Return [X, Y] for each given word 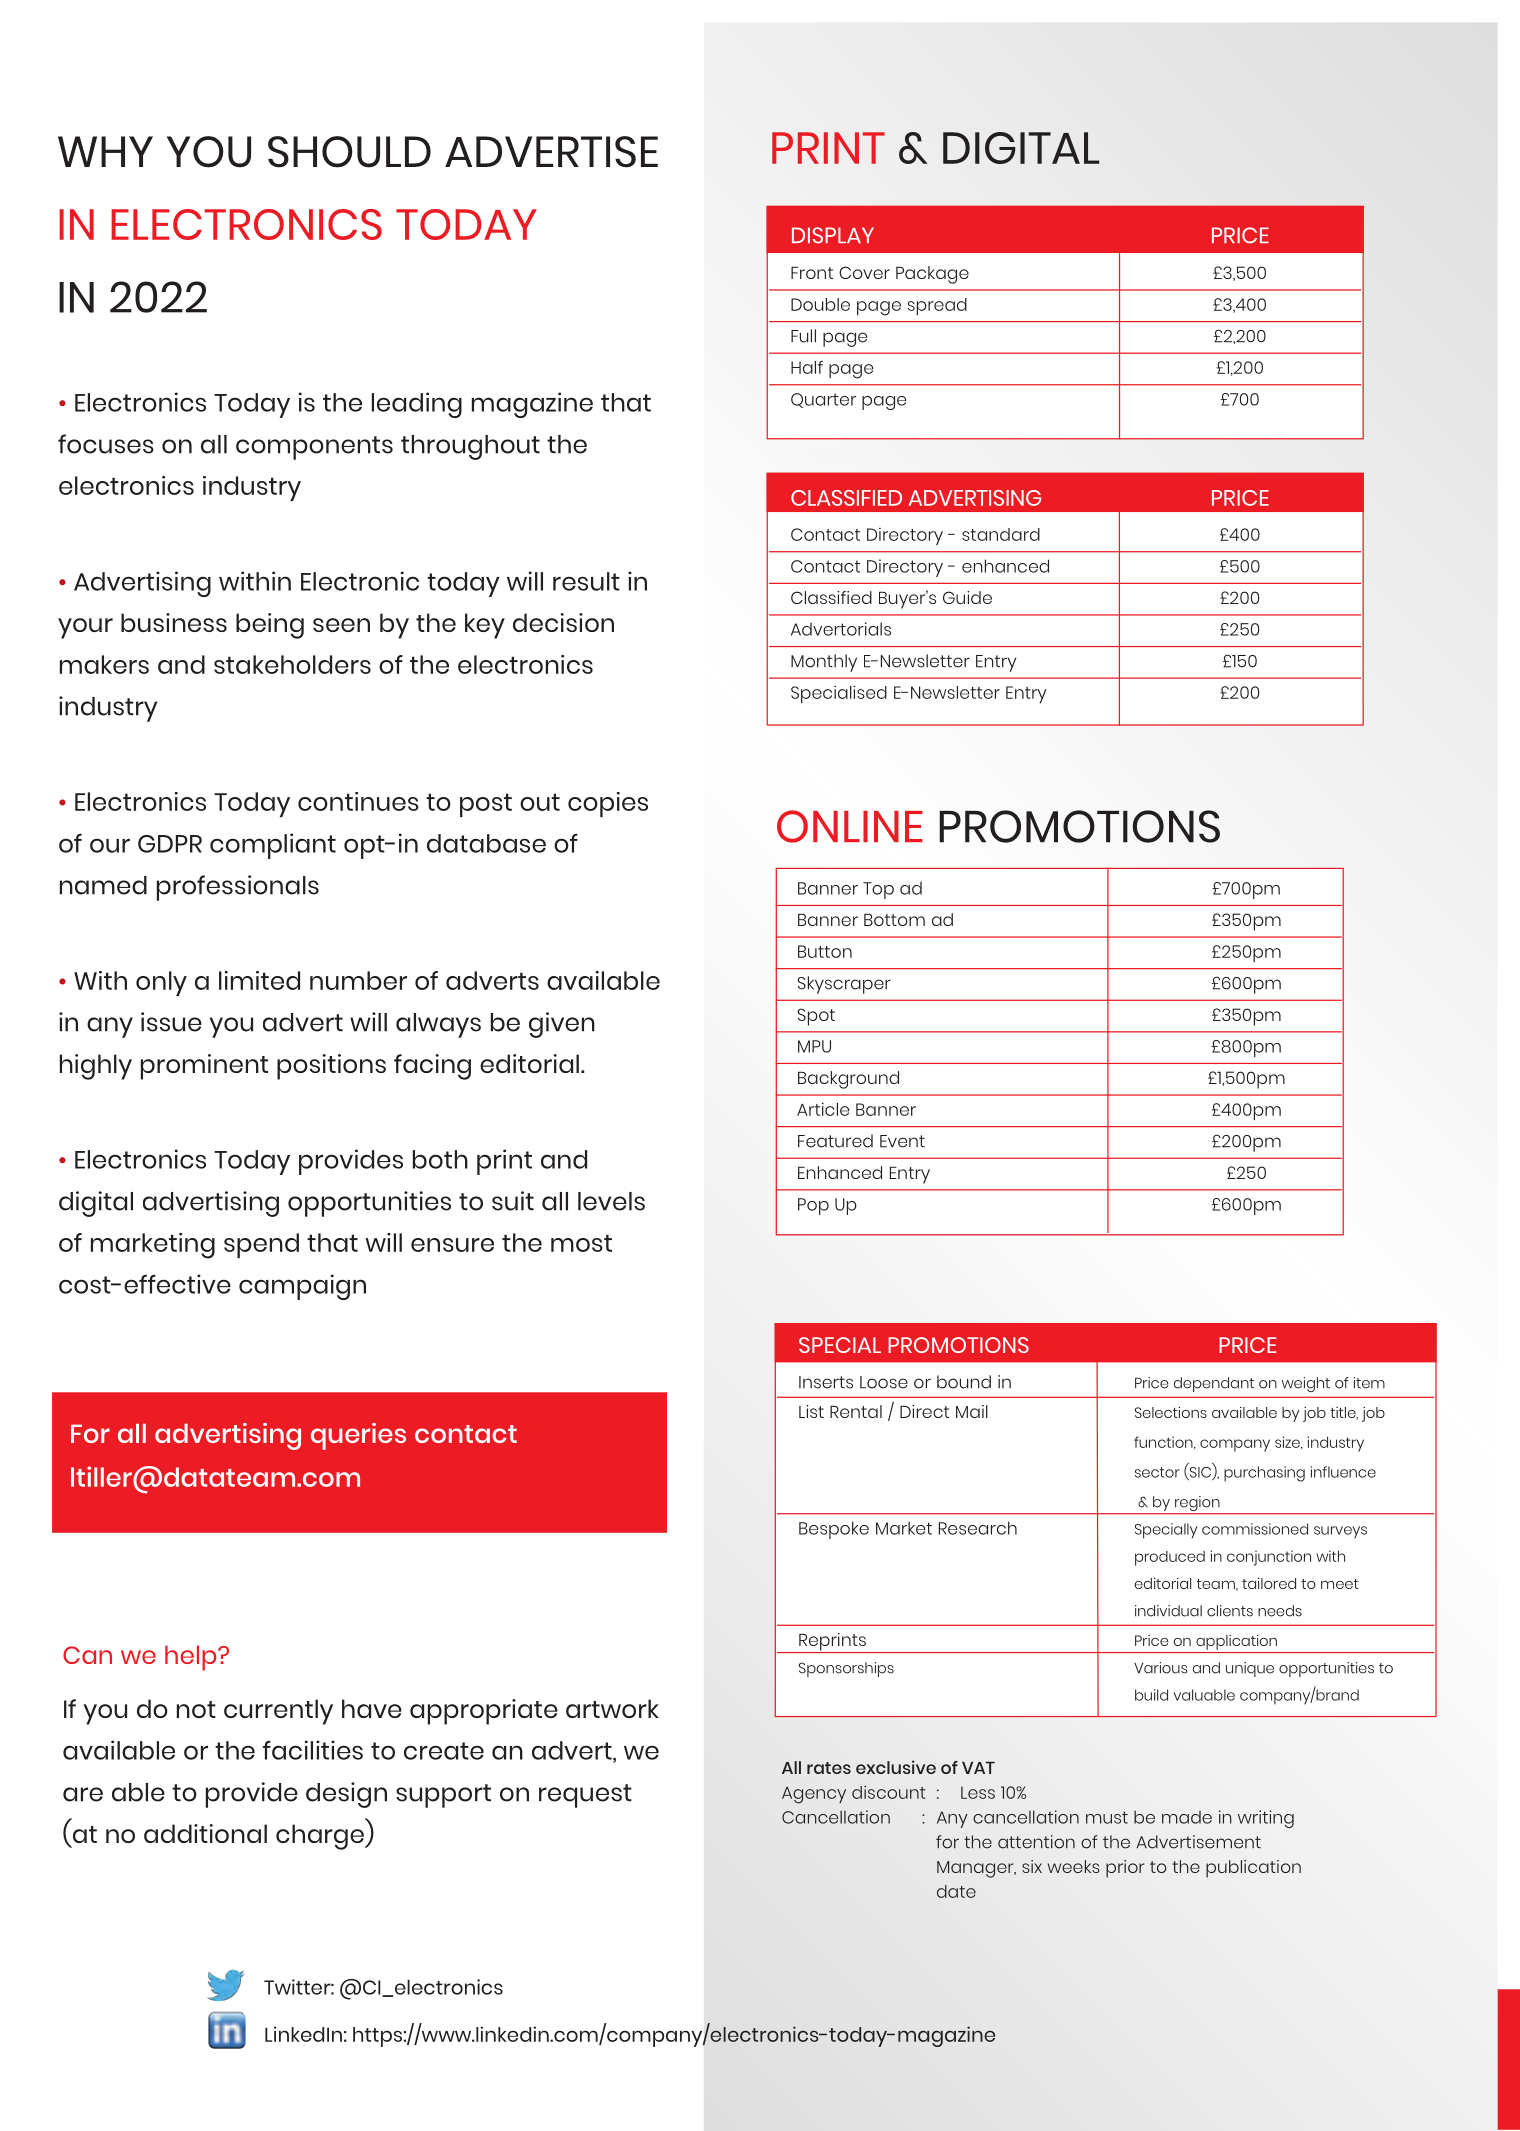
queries [358, 1436]
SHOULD [349, 152]
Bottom [894, 919]
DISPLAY [833, 235]
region [1197, 1505]
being [270, 626]
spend [261, 1245]
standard [1001, 534]
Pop [813, 1206]
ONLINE [850, 826]
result [586, 581]
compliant [273, 846]
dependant [1214, 1384]
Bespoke [834, 1530]
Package [932, 275]
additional [205, 1833]
